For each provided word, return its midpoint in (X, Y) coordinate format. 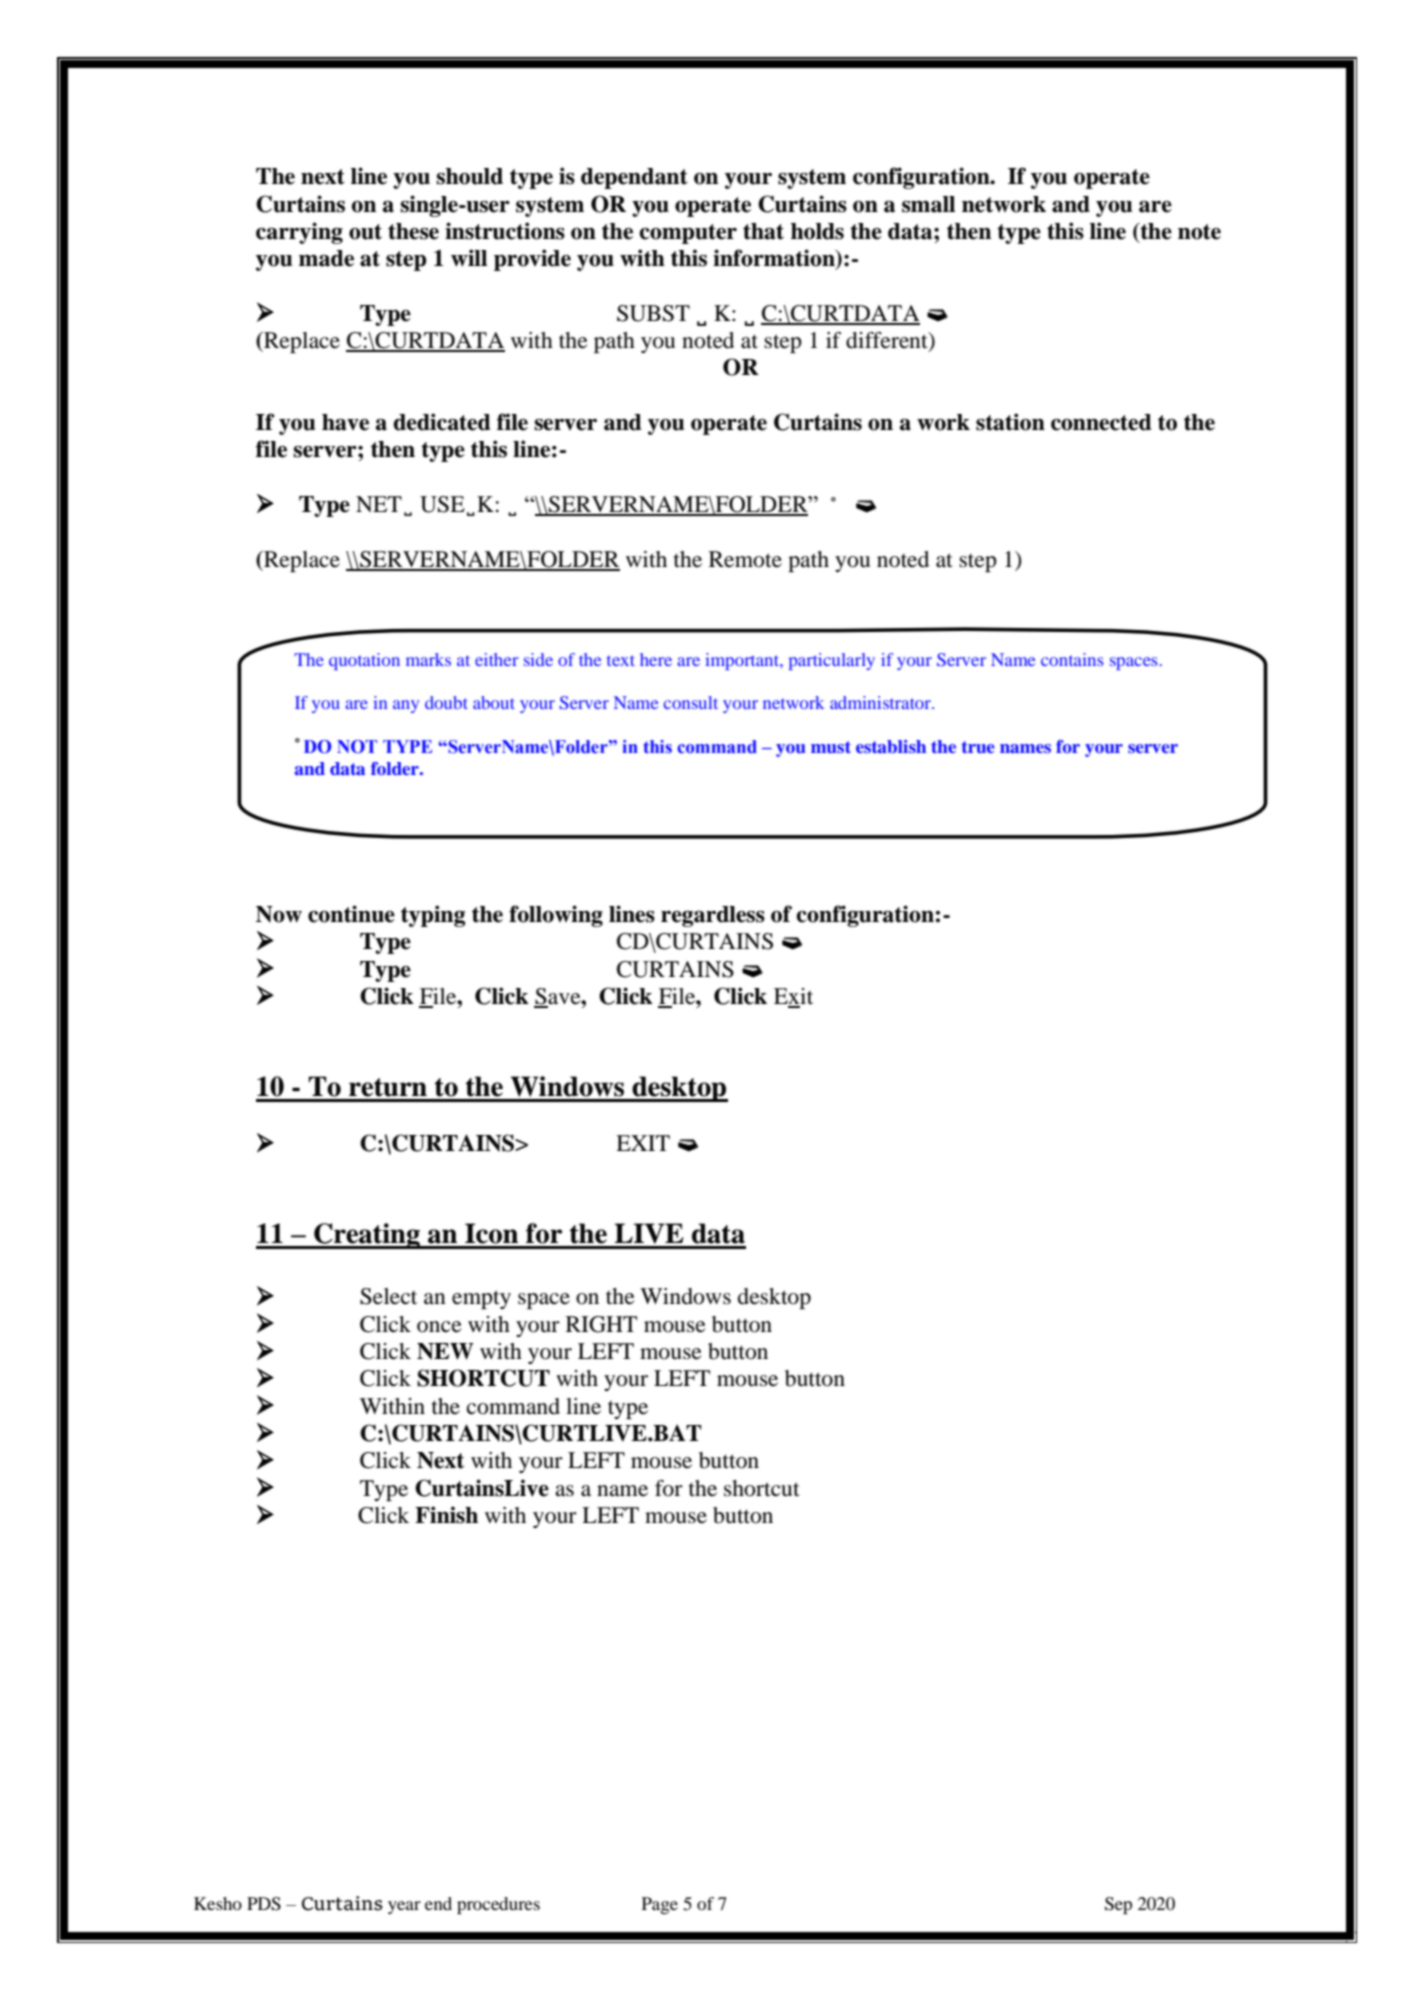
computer (688, 234)
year (404, 1907)
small (928, 204)
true (978, 747)
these (413, 231)
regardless (713, 916)
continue (351, 914)
